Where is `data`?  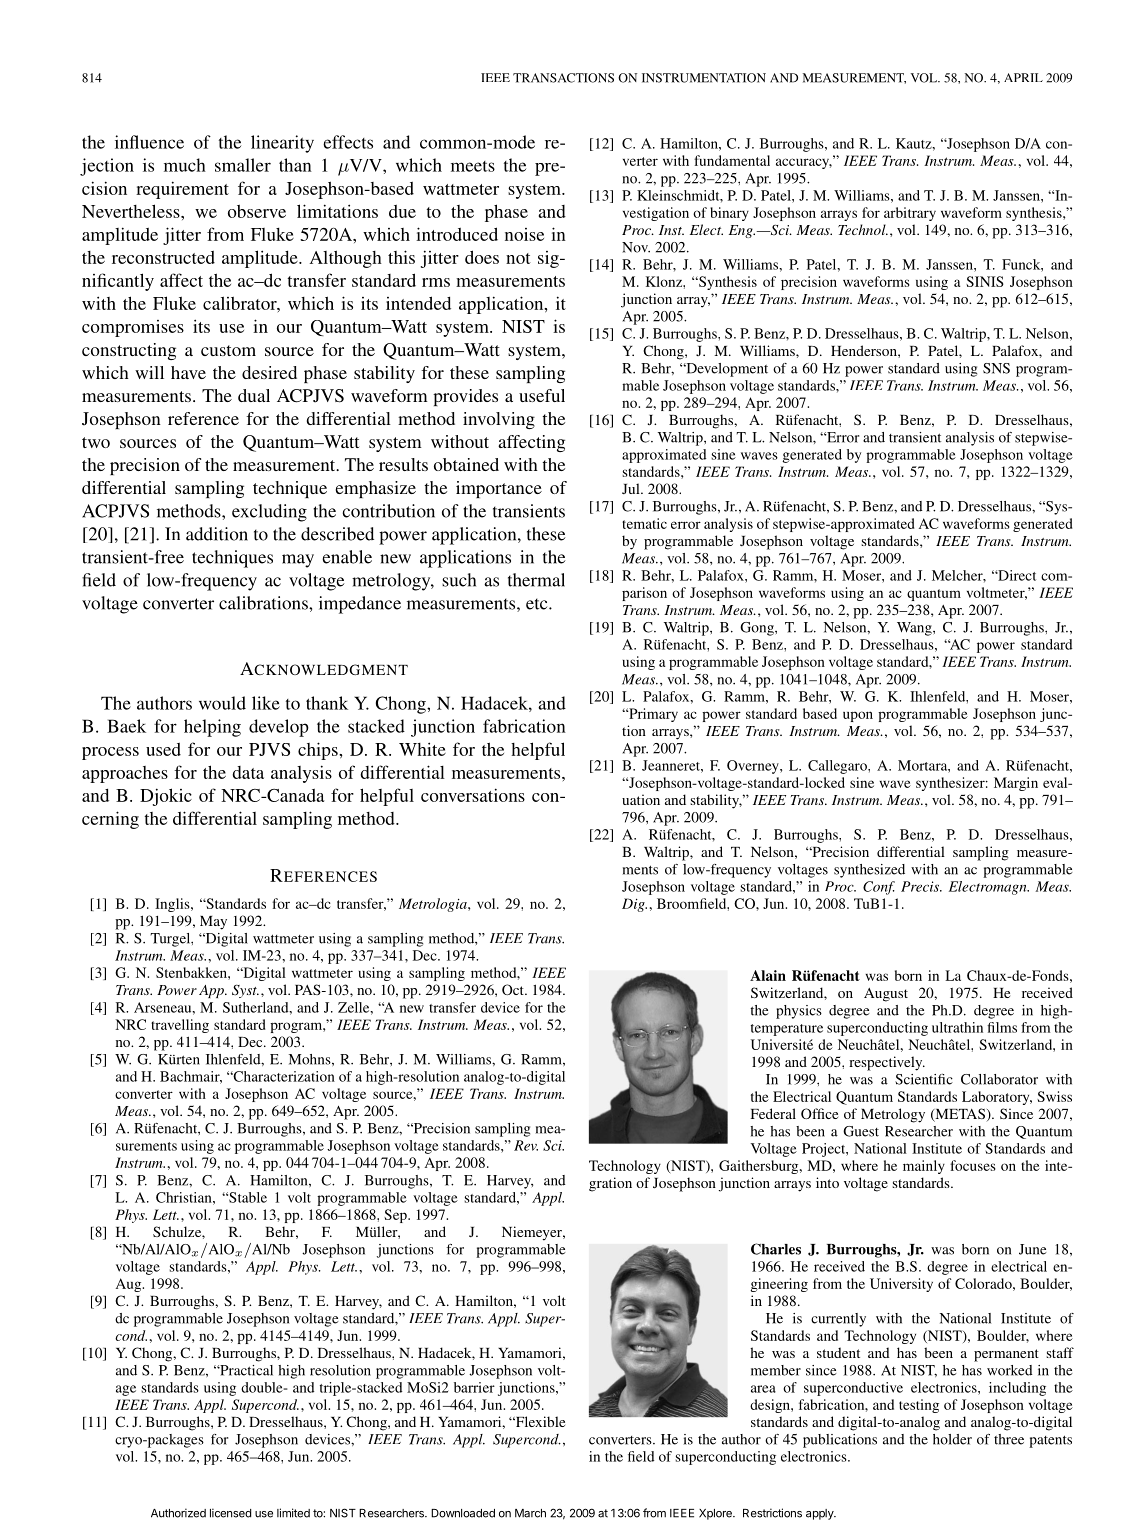 data is located at coordinates (248, 772).
